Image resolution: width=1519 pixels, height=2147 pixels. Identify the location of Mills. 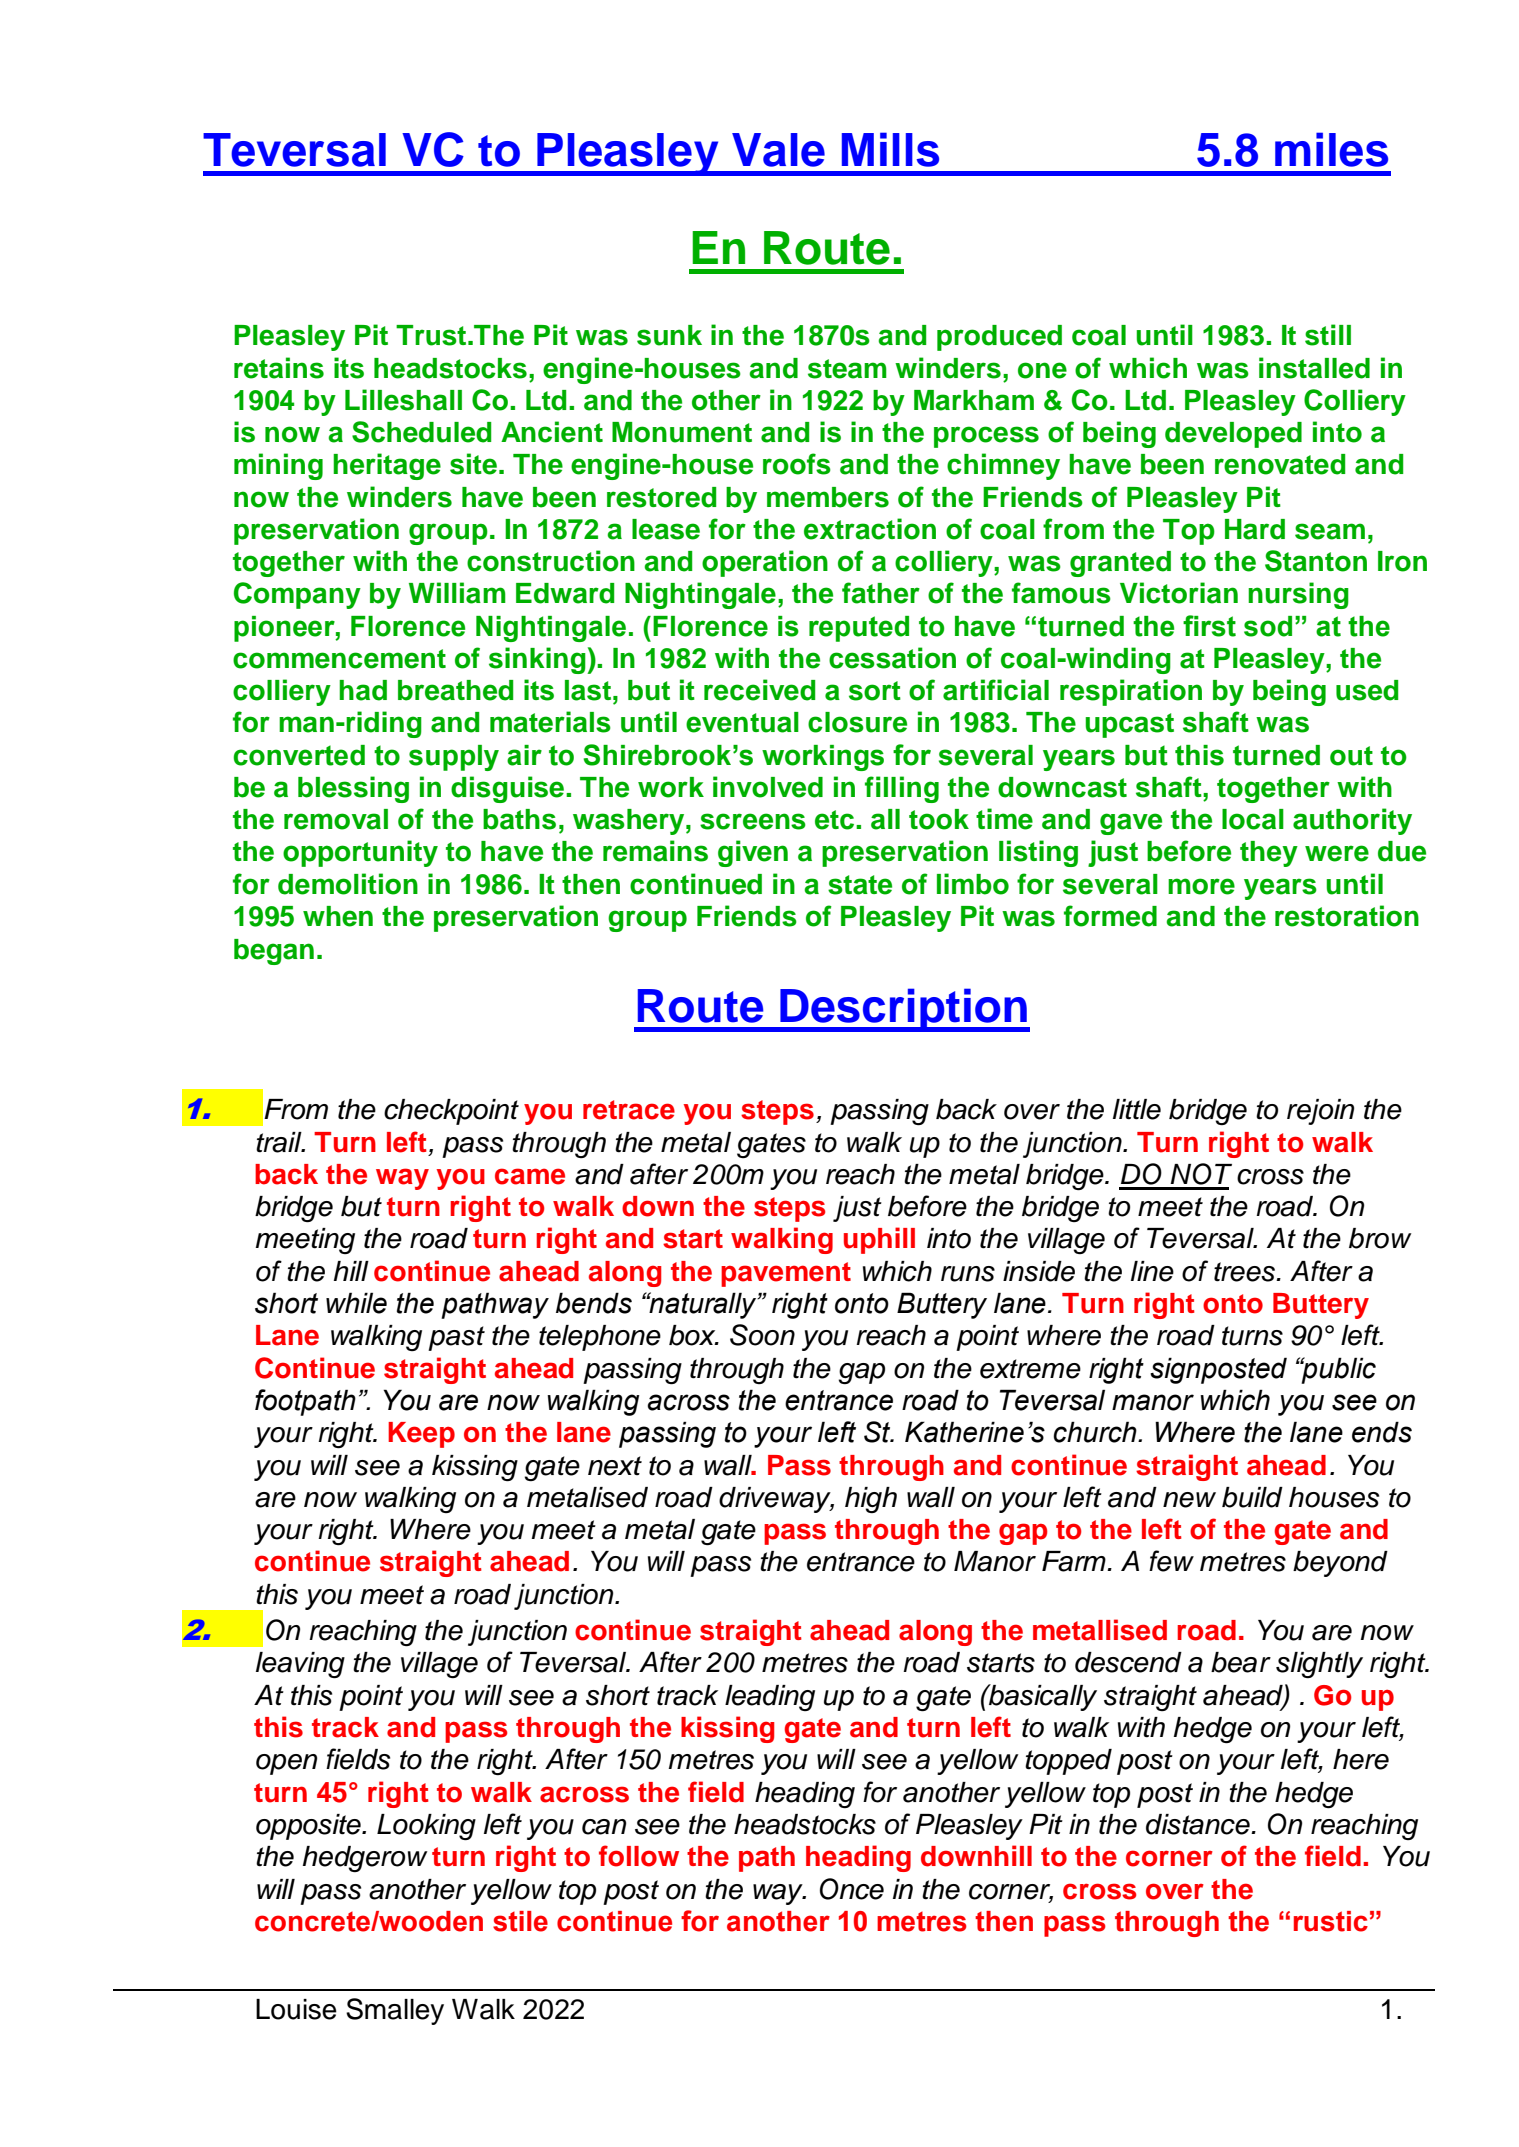
(890, 149).
